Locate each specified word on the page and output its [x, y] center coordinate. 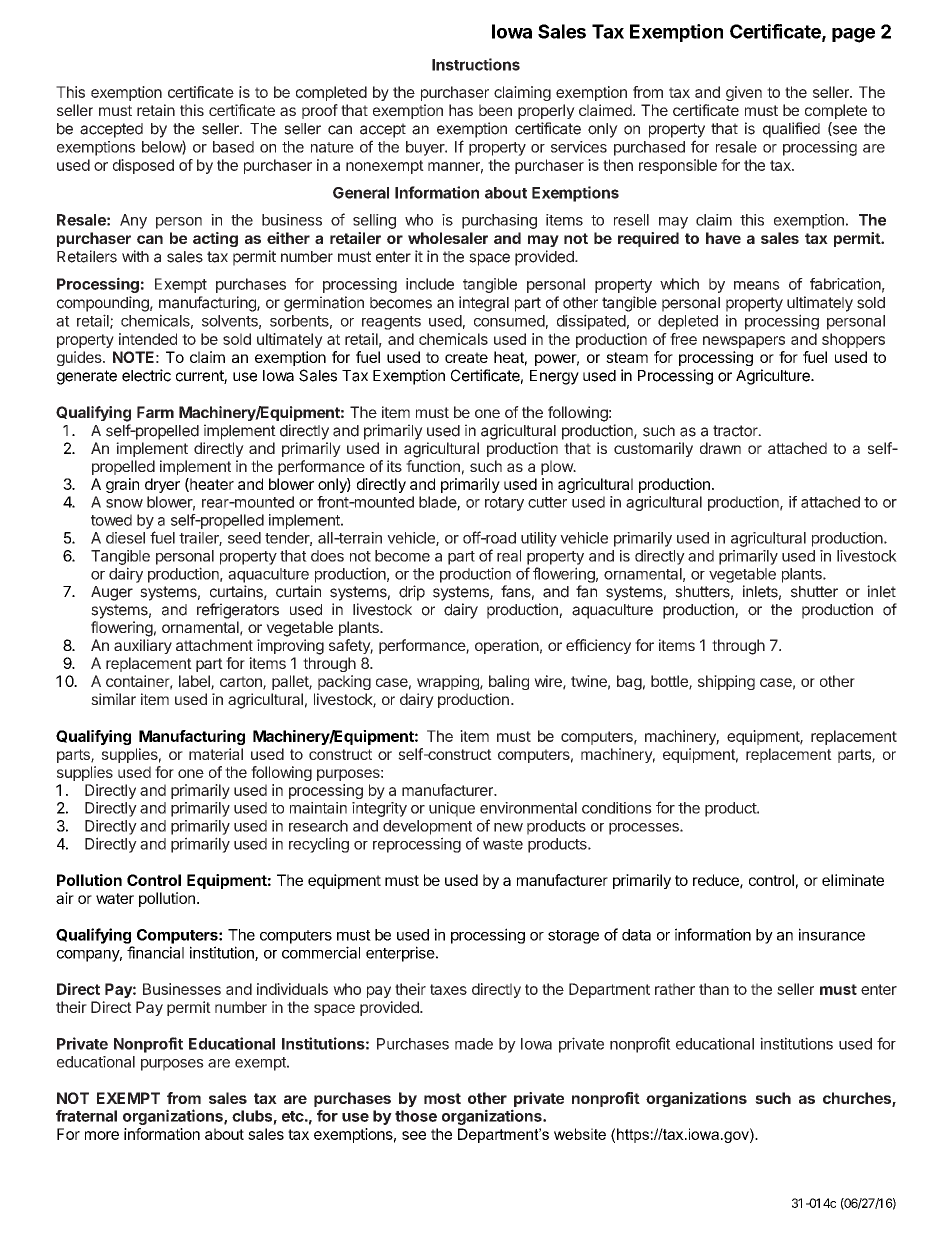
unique [452, 809]
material [216, 754]
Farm [155, 412]
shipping [726, 682]
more [102, 1135]
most [442, 1098]
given [744, 93]
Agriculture [774, 377]
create [466, 357]
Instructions [476, 64]
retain [156, 110]
